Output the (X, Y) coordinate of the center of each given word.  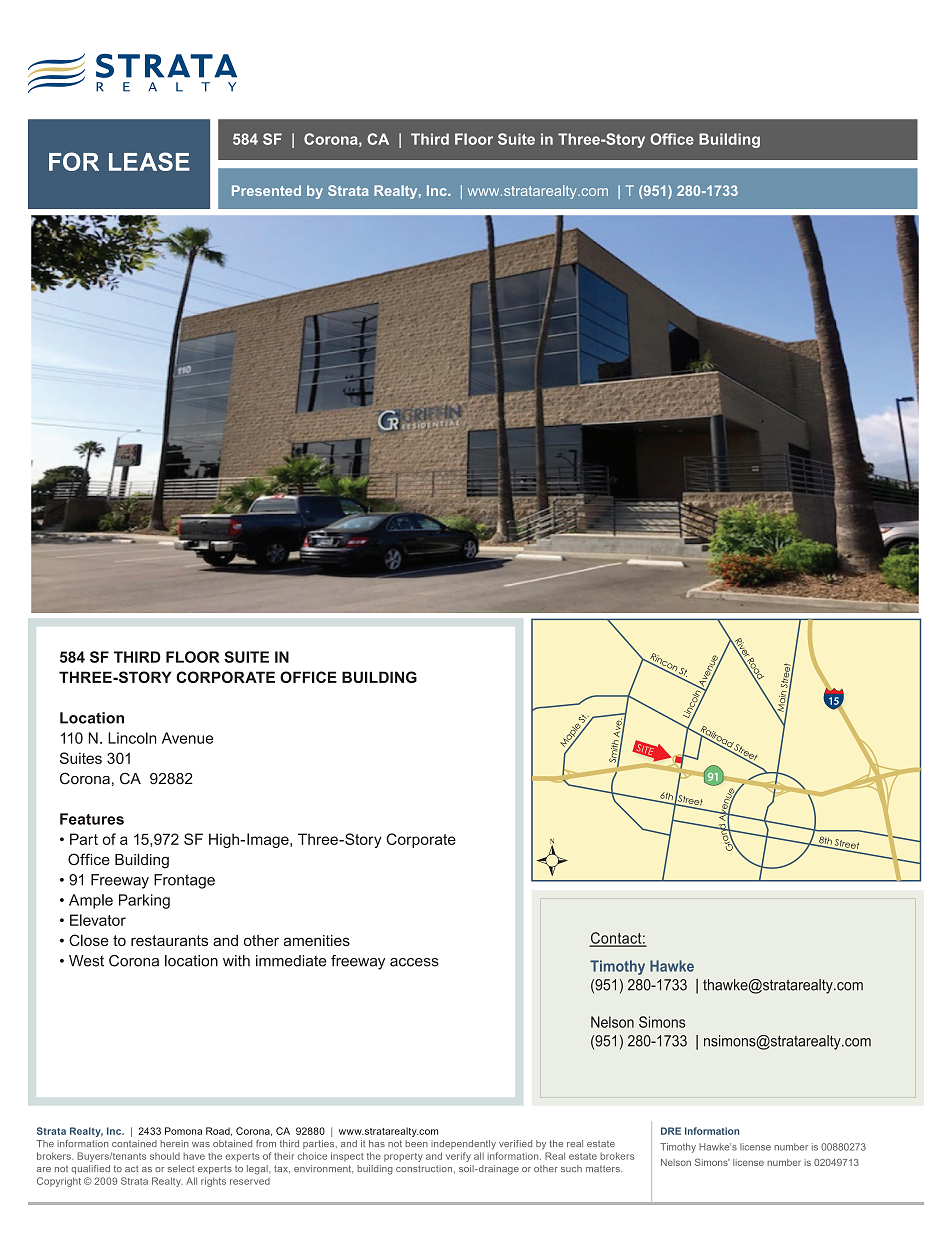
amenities (317, 940)
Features (92, 819)
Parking (144, 901)
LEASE (149, 161)
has (377, 1143)
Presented (266, 190)
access (414, 962)
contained (134, 1143)
